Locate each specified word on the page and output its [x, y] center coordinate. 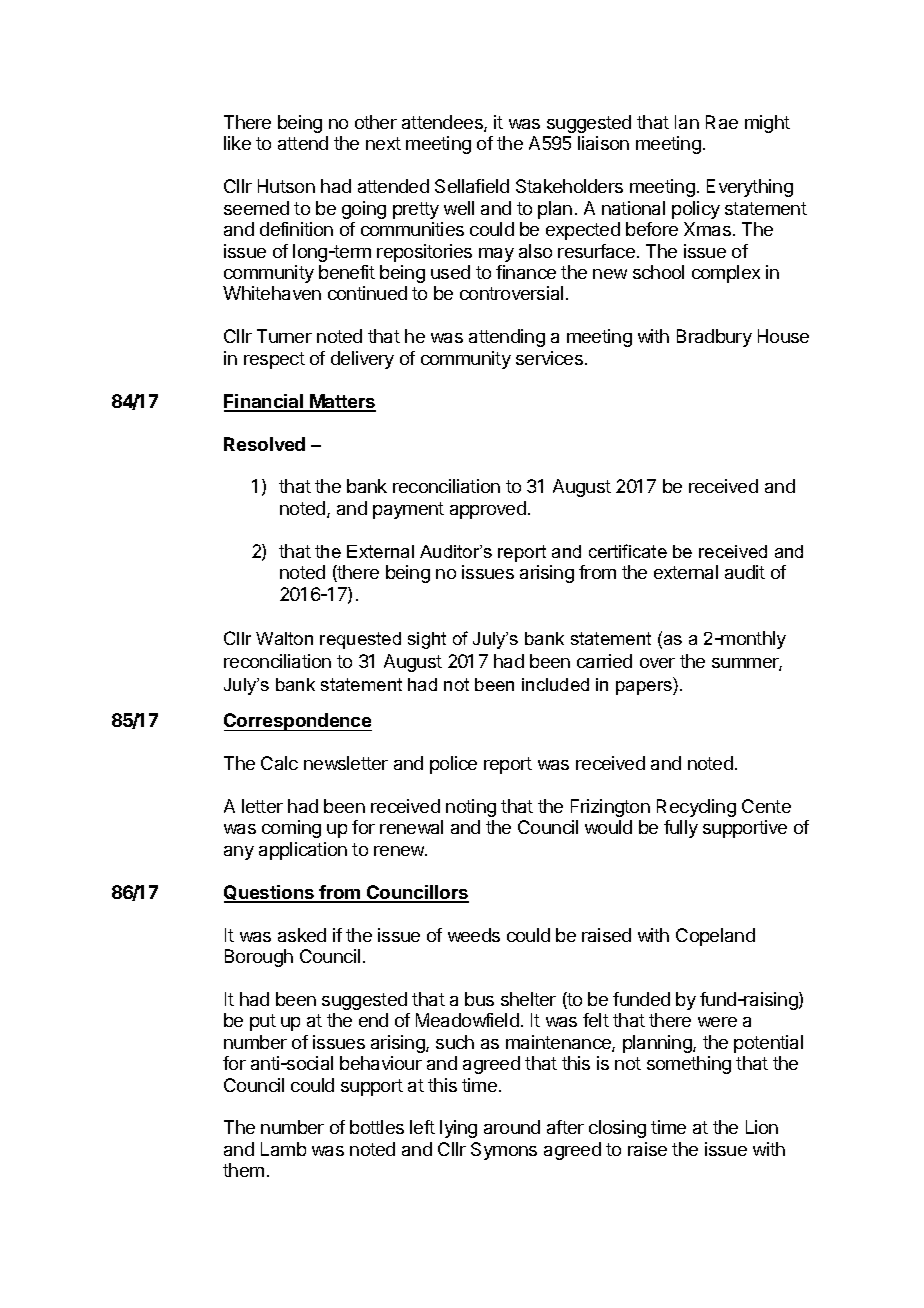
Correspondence [298, 722]
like [237, 143]
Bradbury [714, 338]
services [549, 358]
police [453, 765]
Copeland [715, 937]
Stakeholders [569, 186]
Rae [722, 122]
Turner [284, 336]
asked [302, 935]
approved [488, 510]
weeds [474, 935]
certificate [628, 551]
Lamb [283, 1149]
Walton [284, 638]
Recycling [696, 808]
